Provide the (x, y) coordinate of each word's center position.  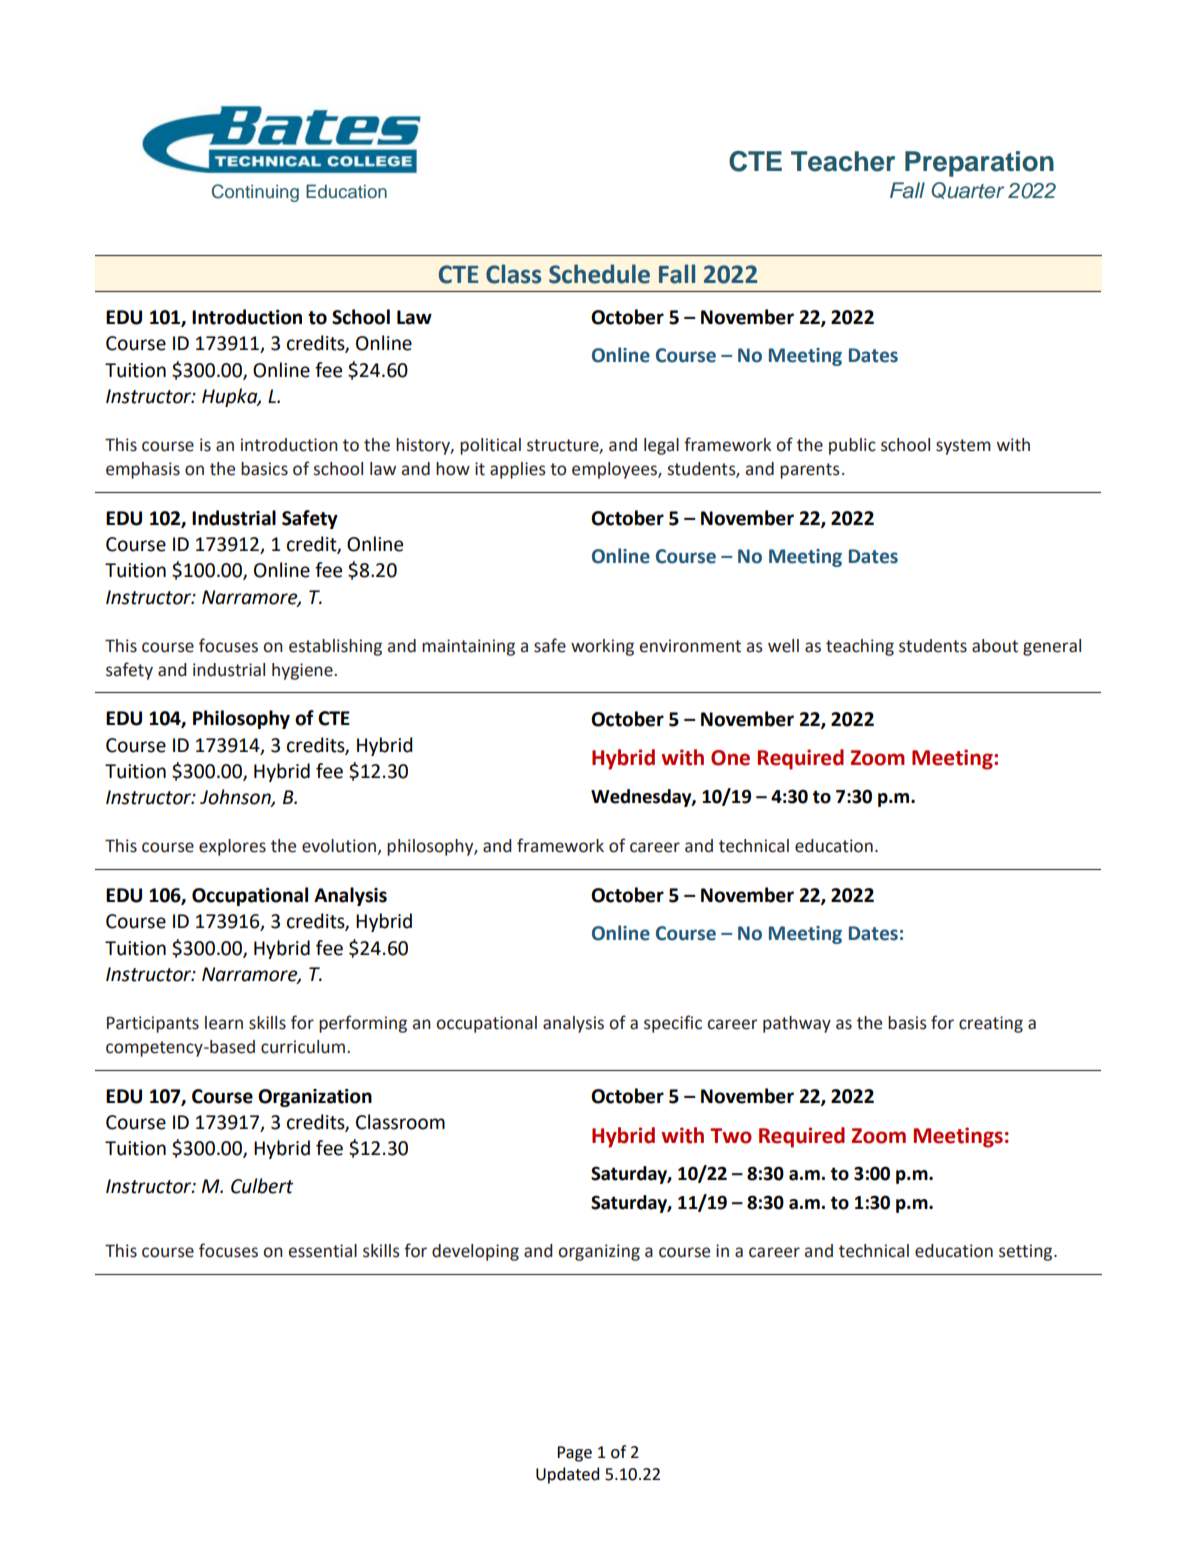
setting (1027, 1252)
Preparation (979, 164)
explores (232, 847)
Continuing (255, 193)
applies (518, 470)
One (730, 758)
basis (907, 1023)
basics (264, 469)
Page (574, 1454)
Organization (315, 1098)
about (995, 646)
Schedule (599, 274)
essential (323, 1251)
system (963, 447)
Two (731, 1136)
